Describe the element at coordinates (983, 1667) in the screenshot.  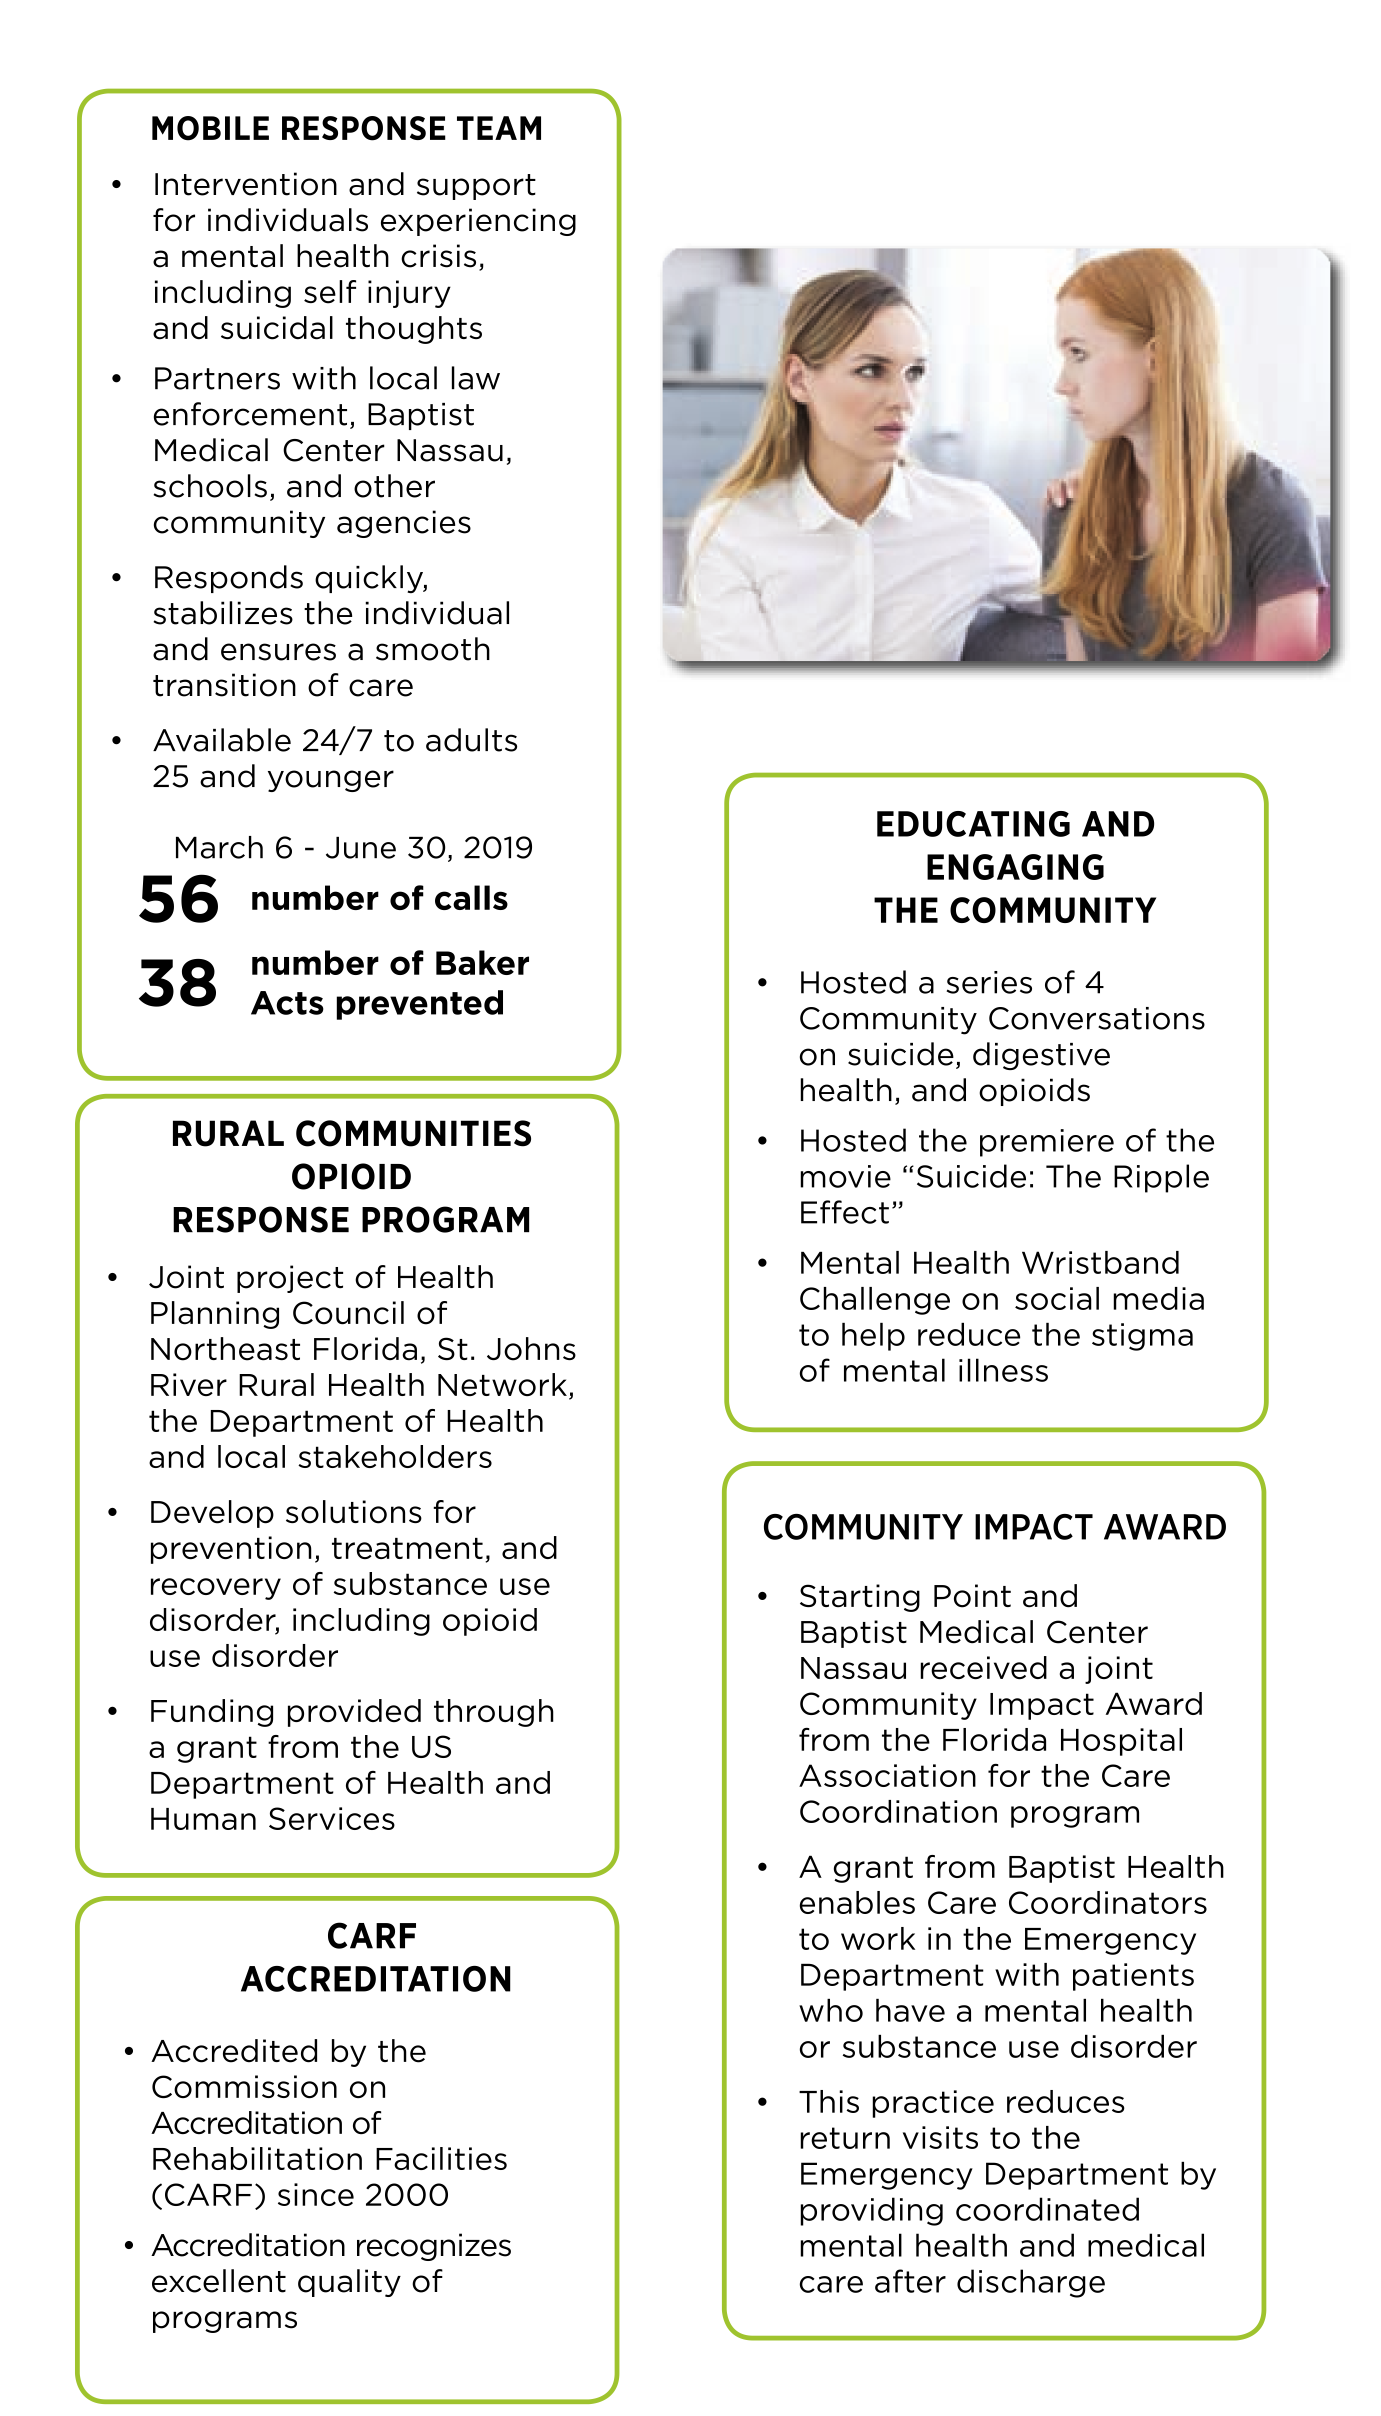
I see `received` at that location.
